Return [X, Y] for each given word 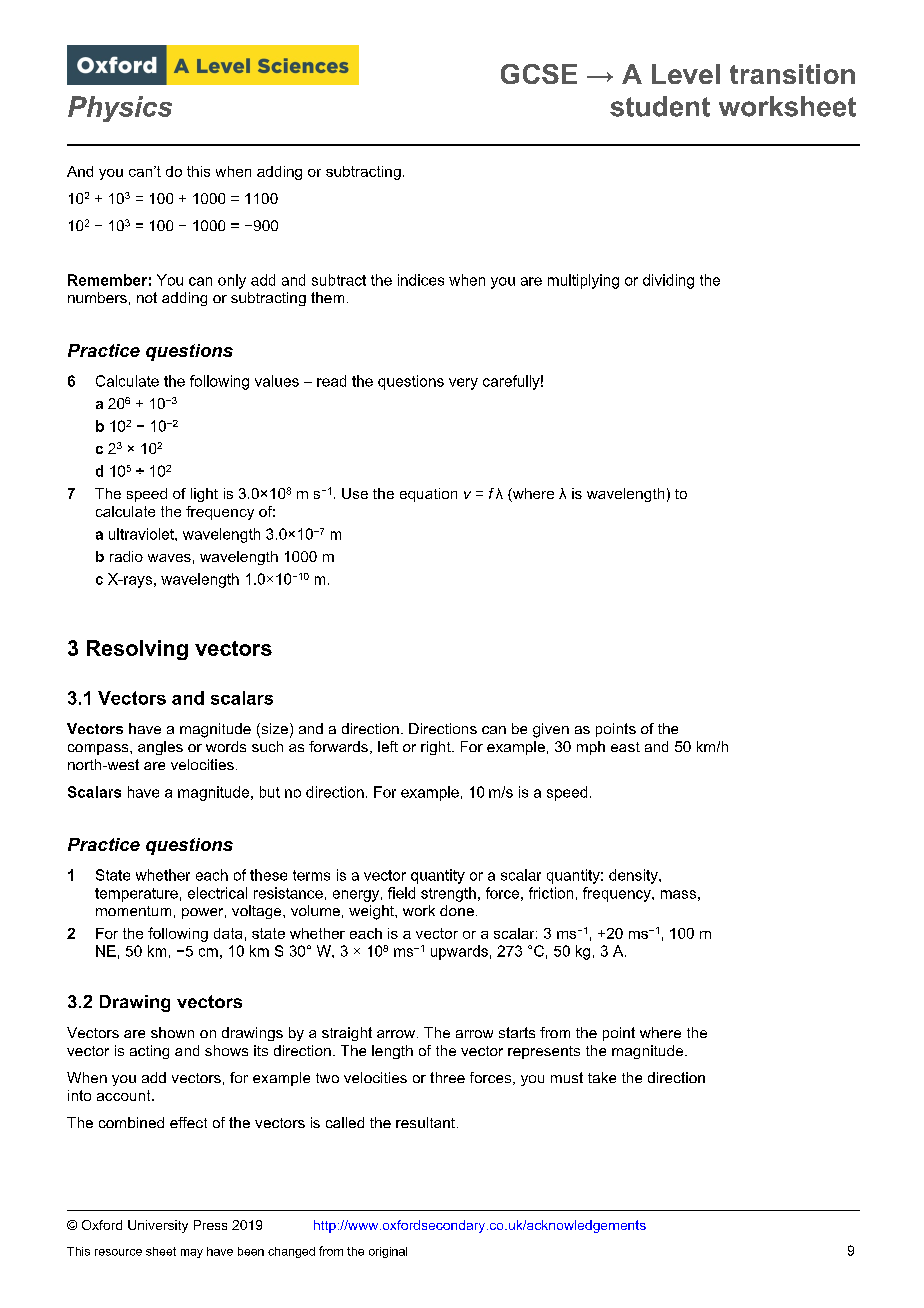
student [660, 106]
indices [421, 280]
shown [172, 1032]
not [147, 297]
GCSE [539, 74]
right [437, 748]
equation [428, 495]
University [158, 1226]
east [625, 747]
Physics [120, 109]
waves [169, 558]
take [602, 1077]
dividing [668, 281]
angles [160, 748]
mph [591, 748]
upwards [459, 952]
